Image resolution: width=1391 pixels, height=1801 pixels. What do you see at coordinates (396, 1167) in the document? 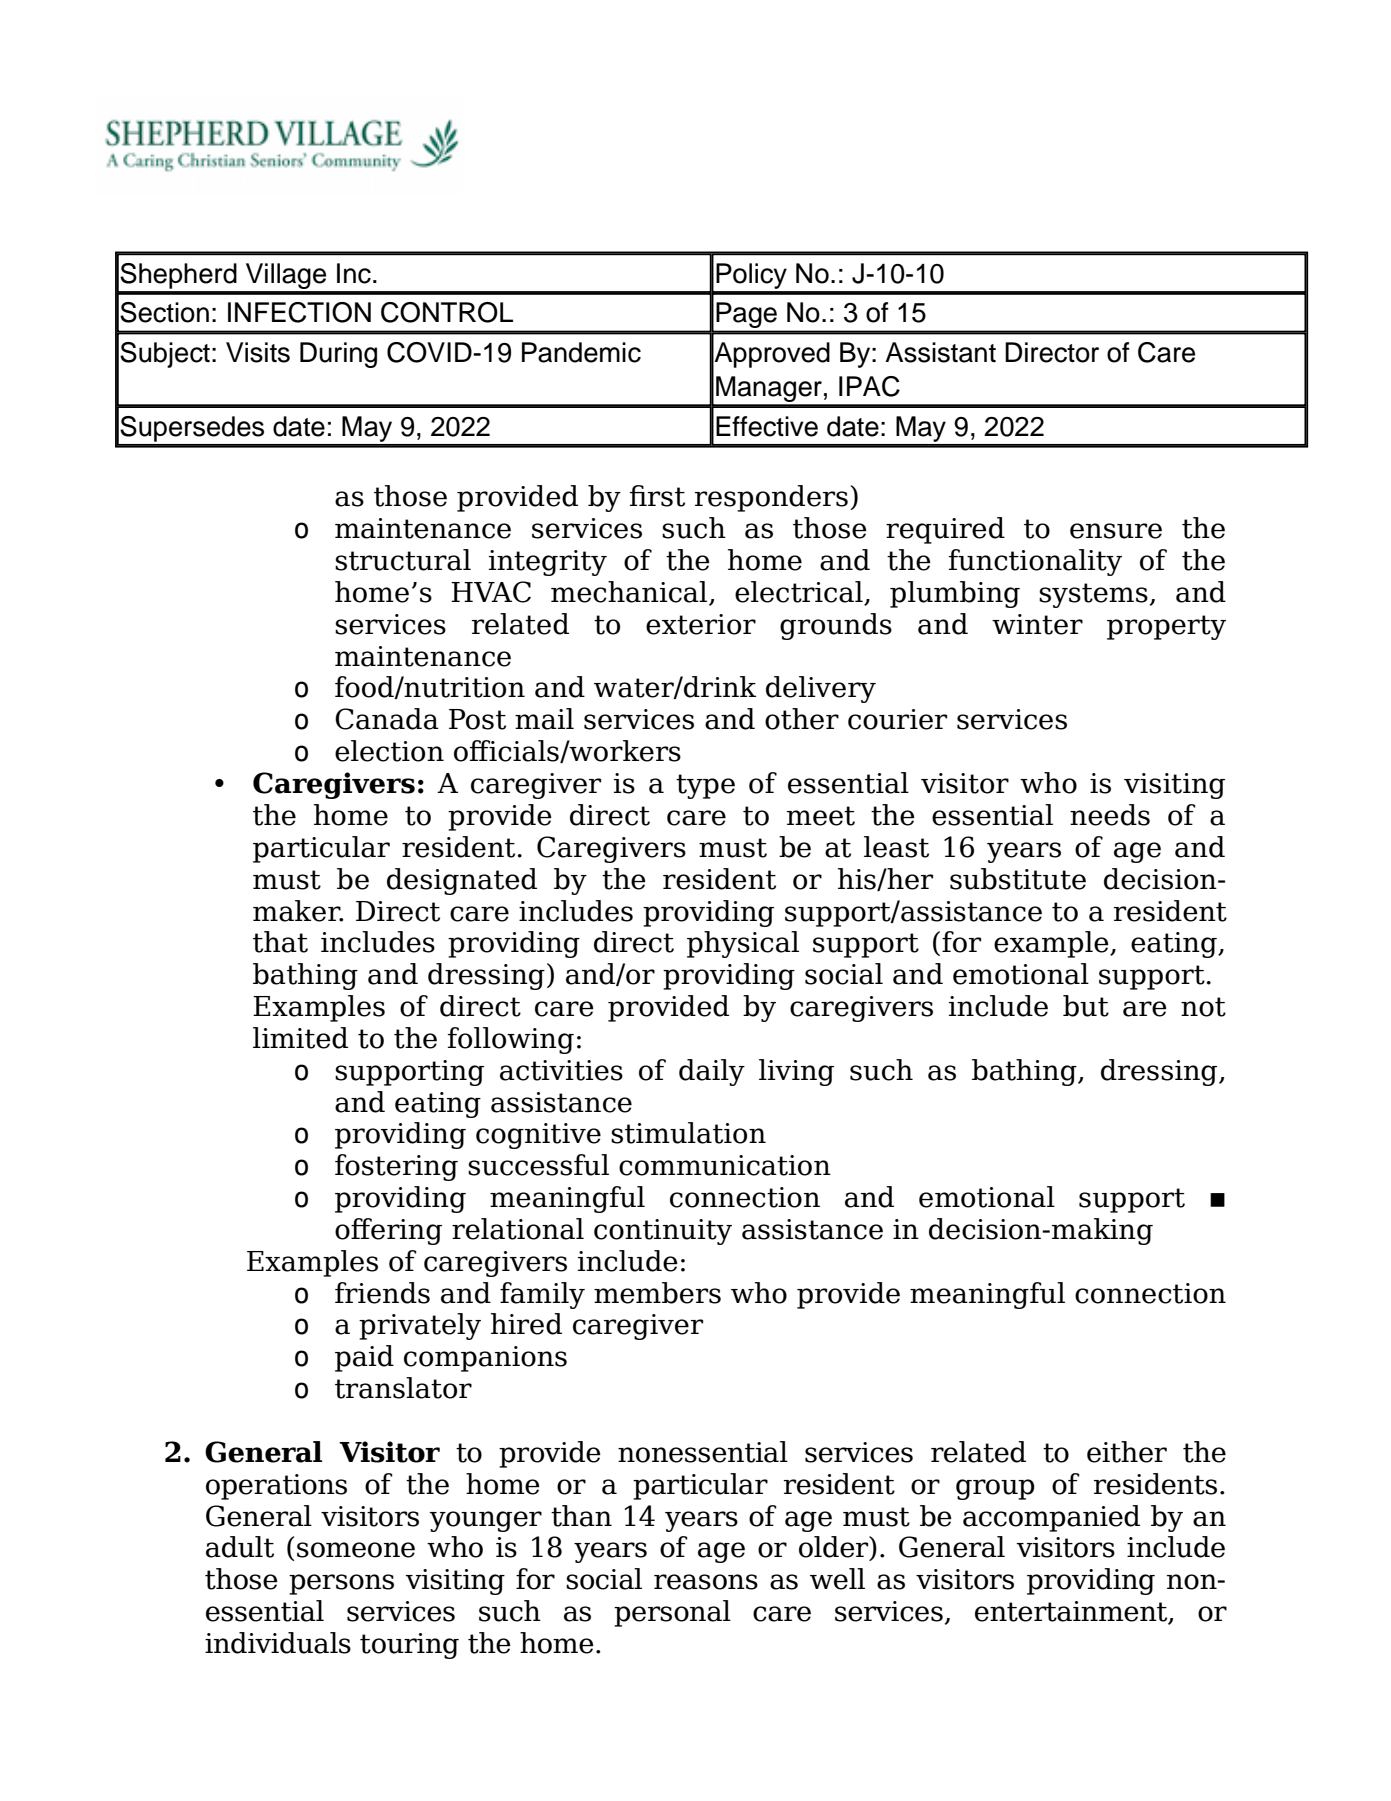
I see `fostering` at bounding box center [396, 1167].
